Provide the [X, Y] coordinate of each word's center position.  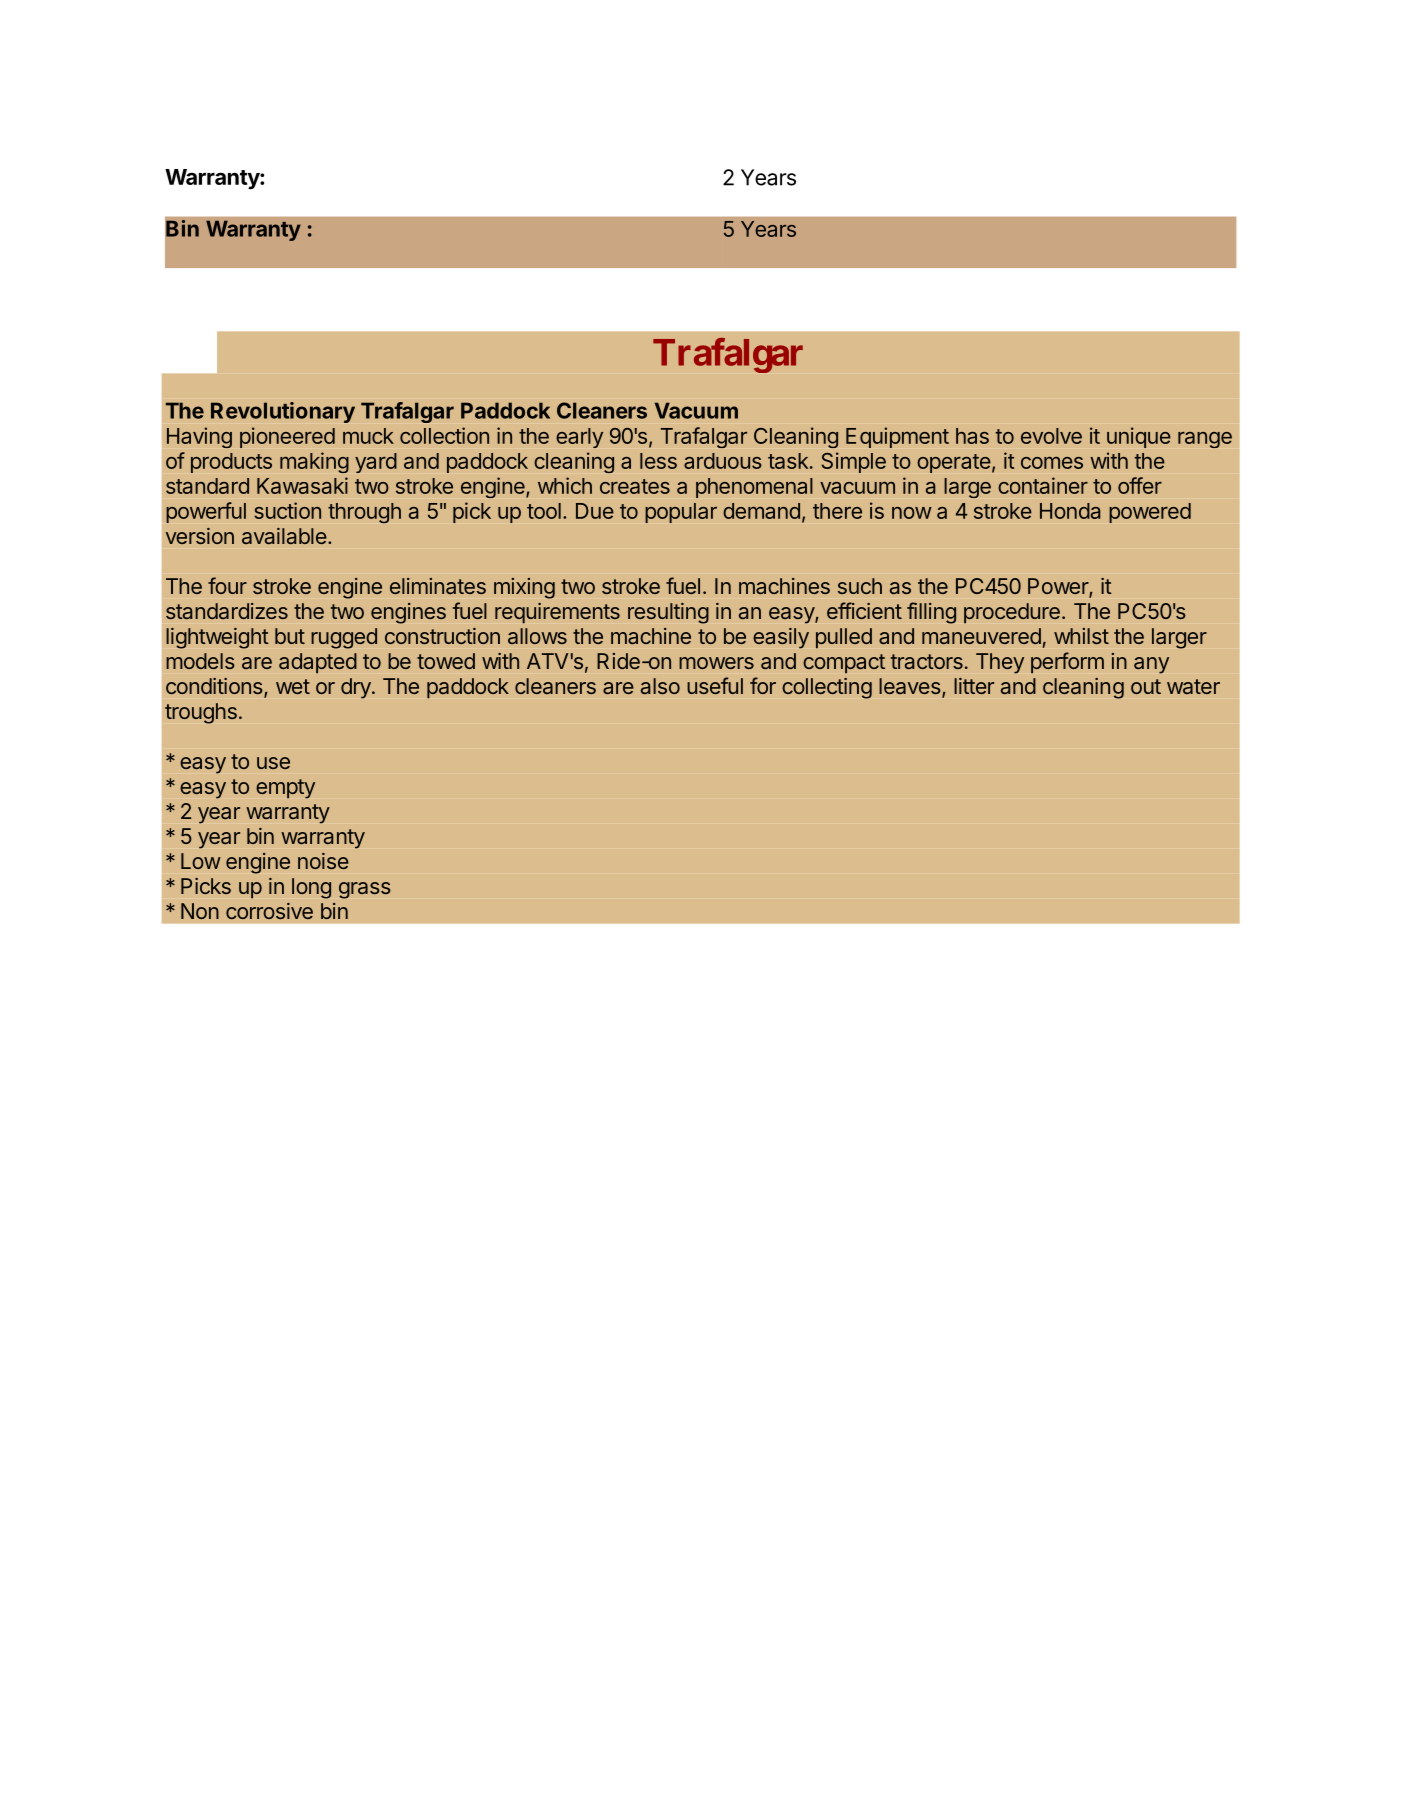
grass [365, 890]
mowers [716, 663]
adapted [318, 663]
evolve [1051, 436]
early [579, 438]
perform [1067, 662]
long [311, 888]
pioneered [287, 437]
